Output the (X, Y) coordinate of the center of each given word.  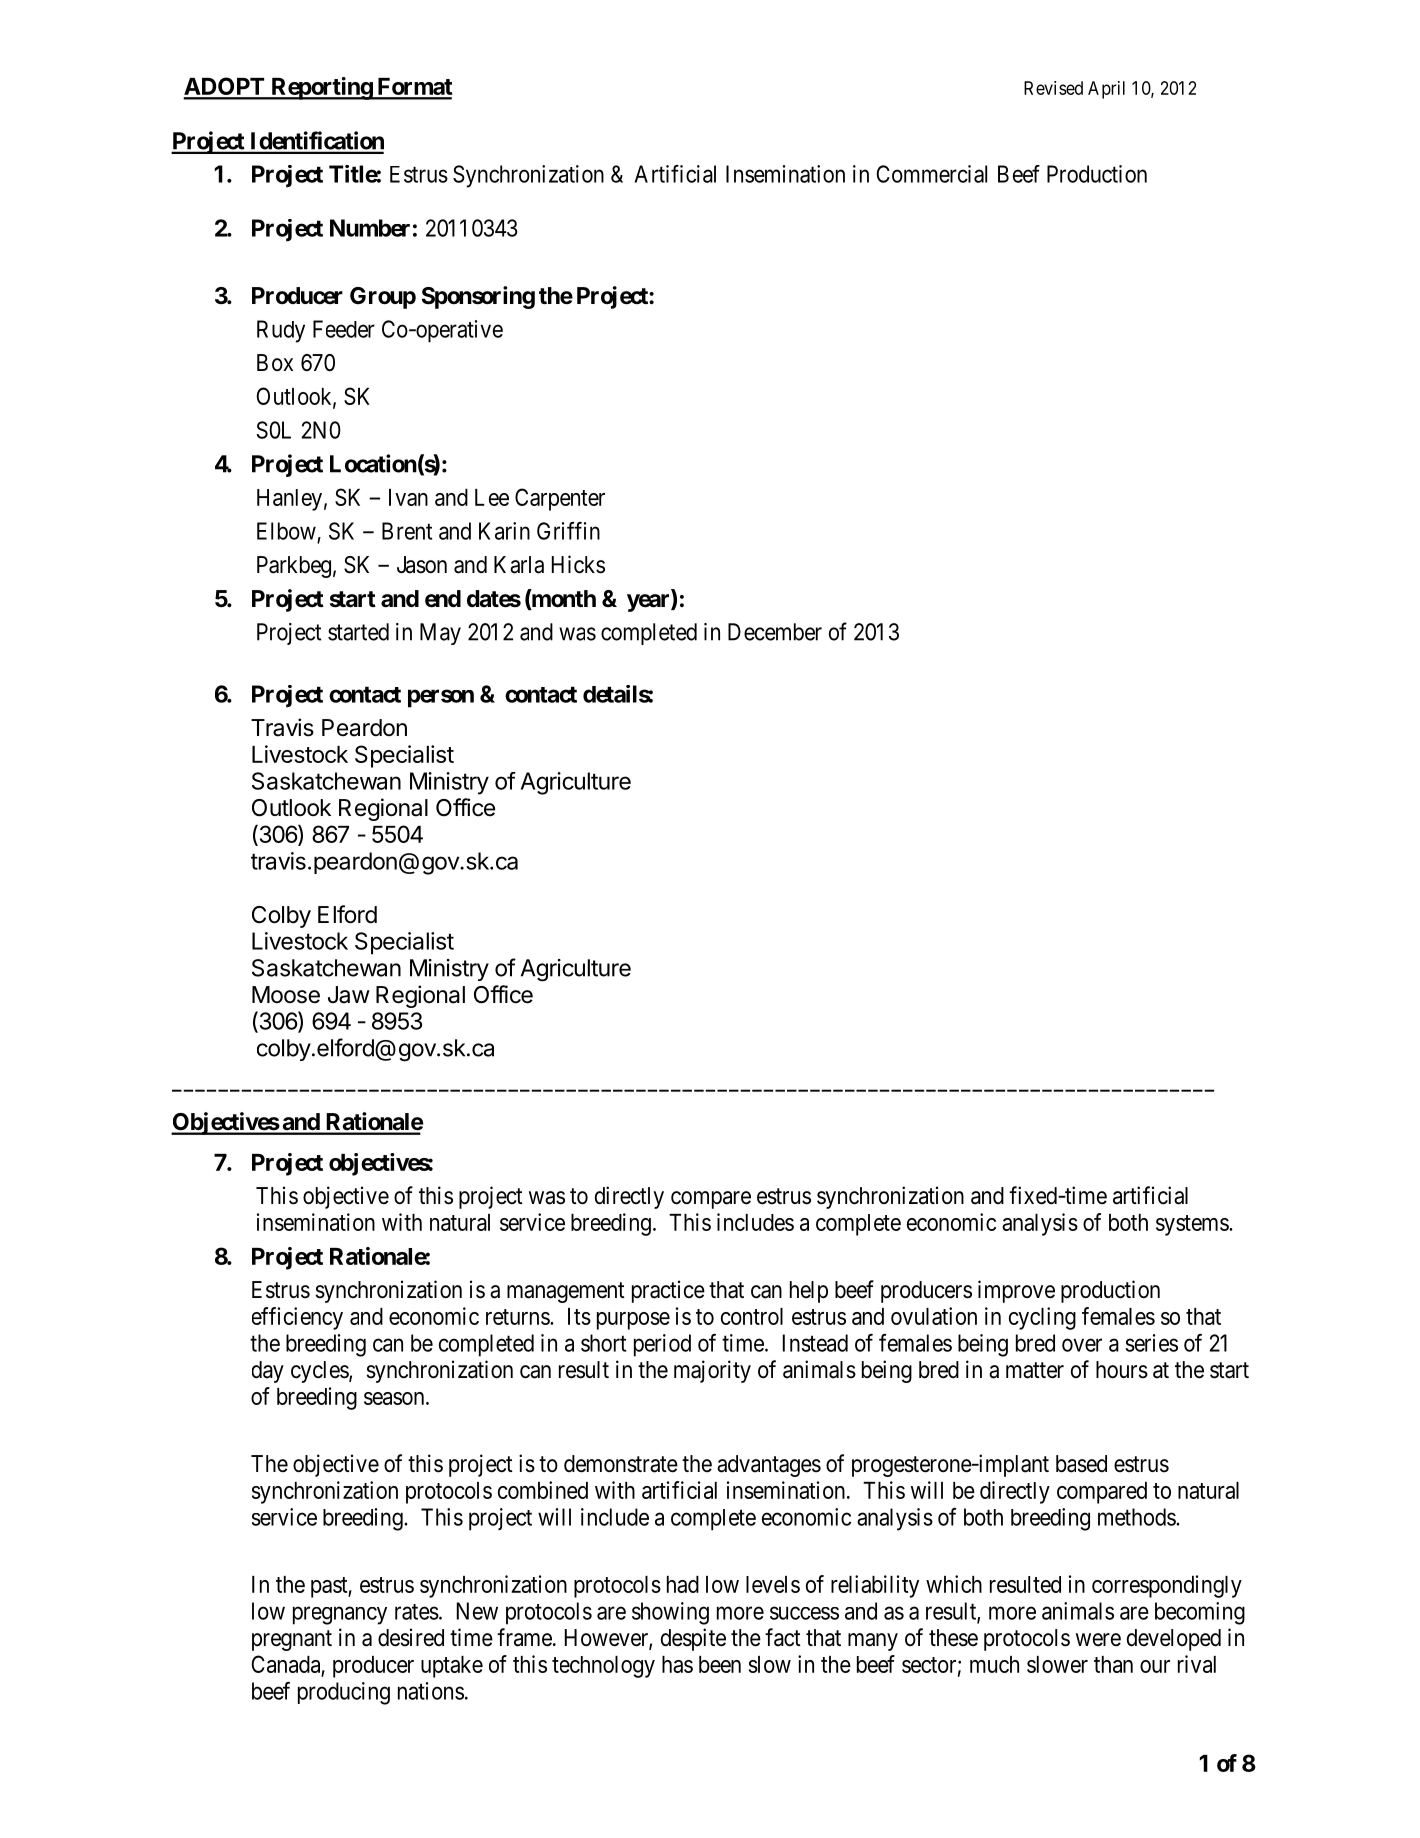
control (752, 1316)
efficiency (297, 1318)
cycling (1042, 1318)
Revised (1053, 88)
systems (1193, 1225)
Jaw (349, 995)
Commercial (931, 174)
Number (370, 228)
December (775, 632)
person (441, 698)
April (1106, 90)
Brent (407, 531)
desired (411, 1637)
